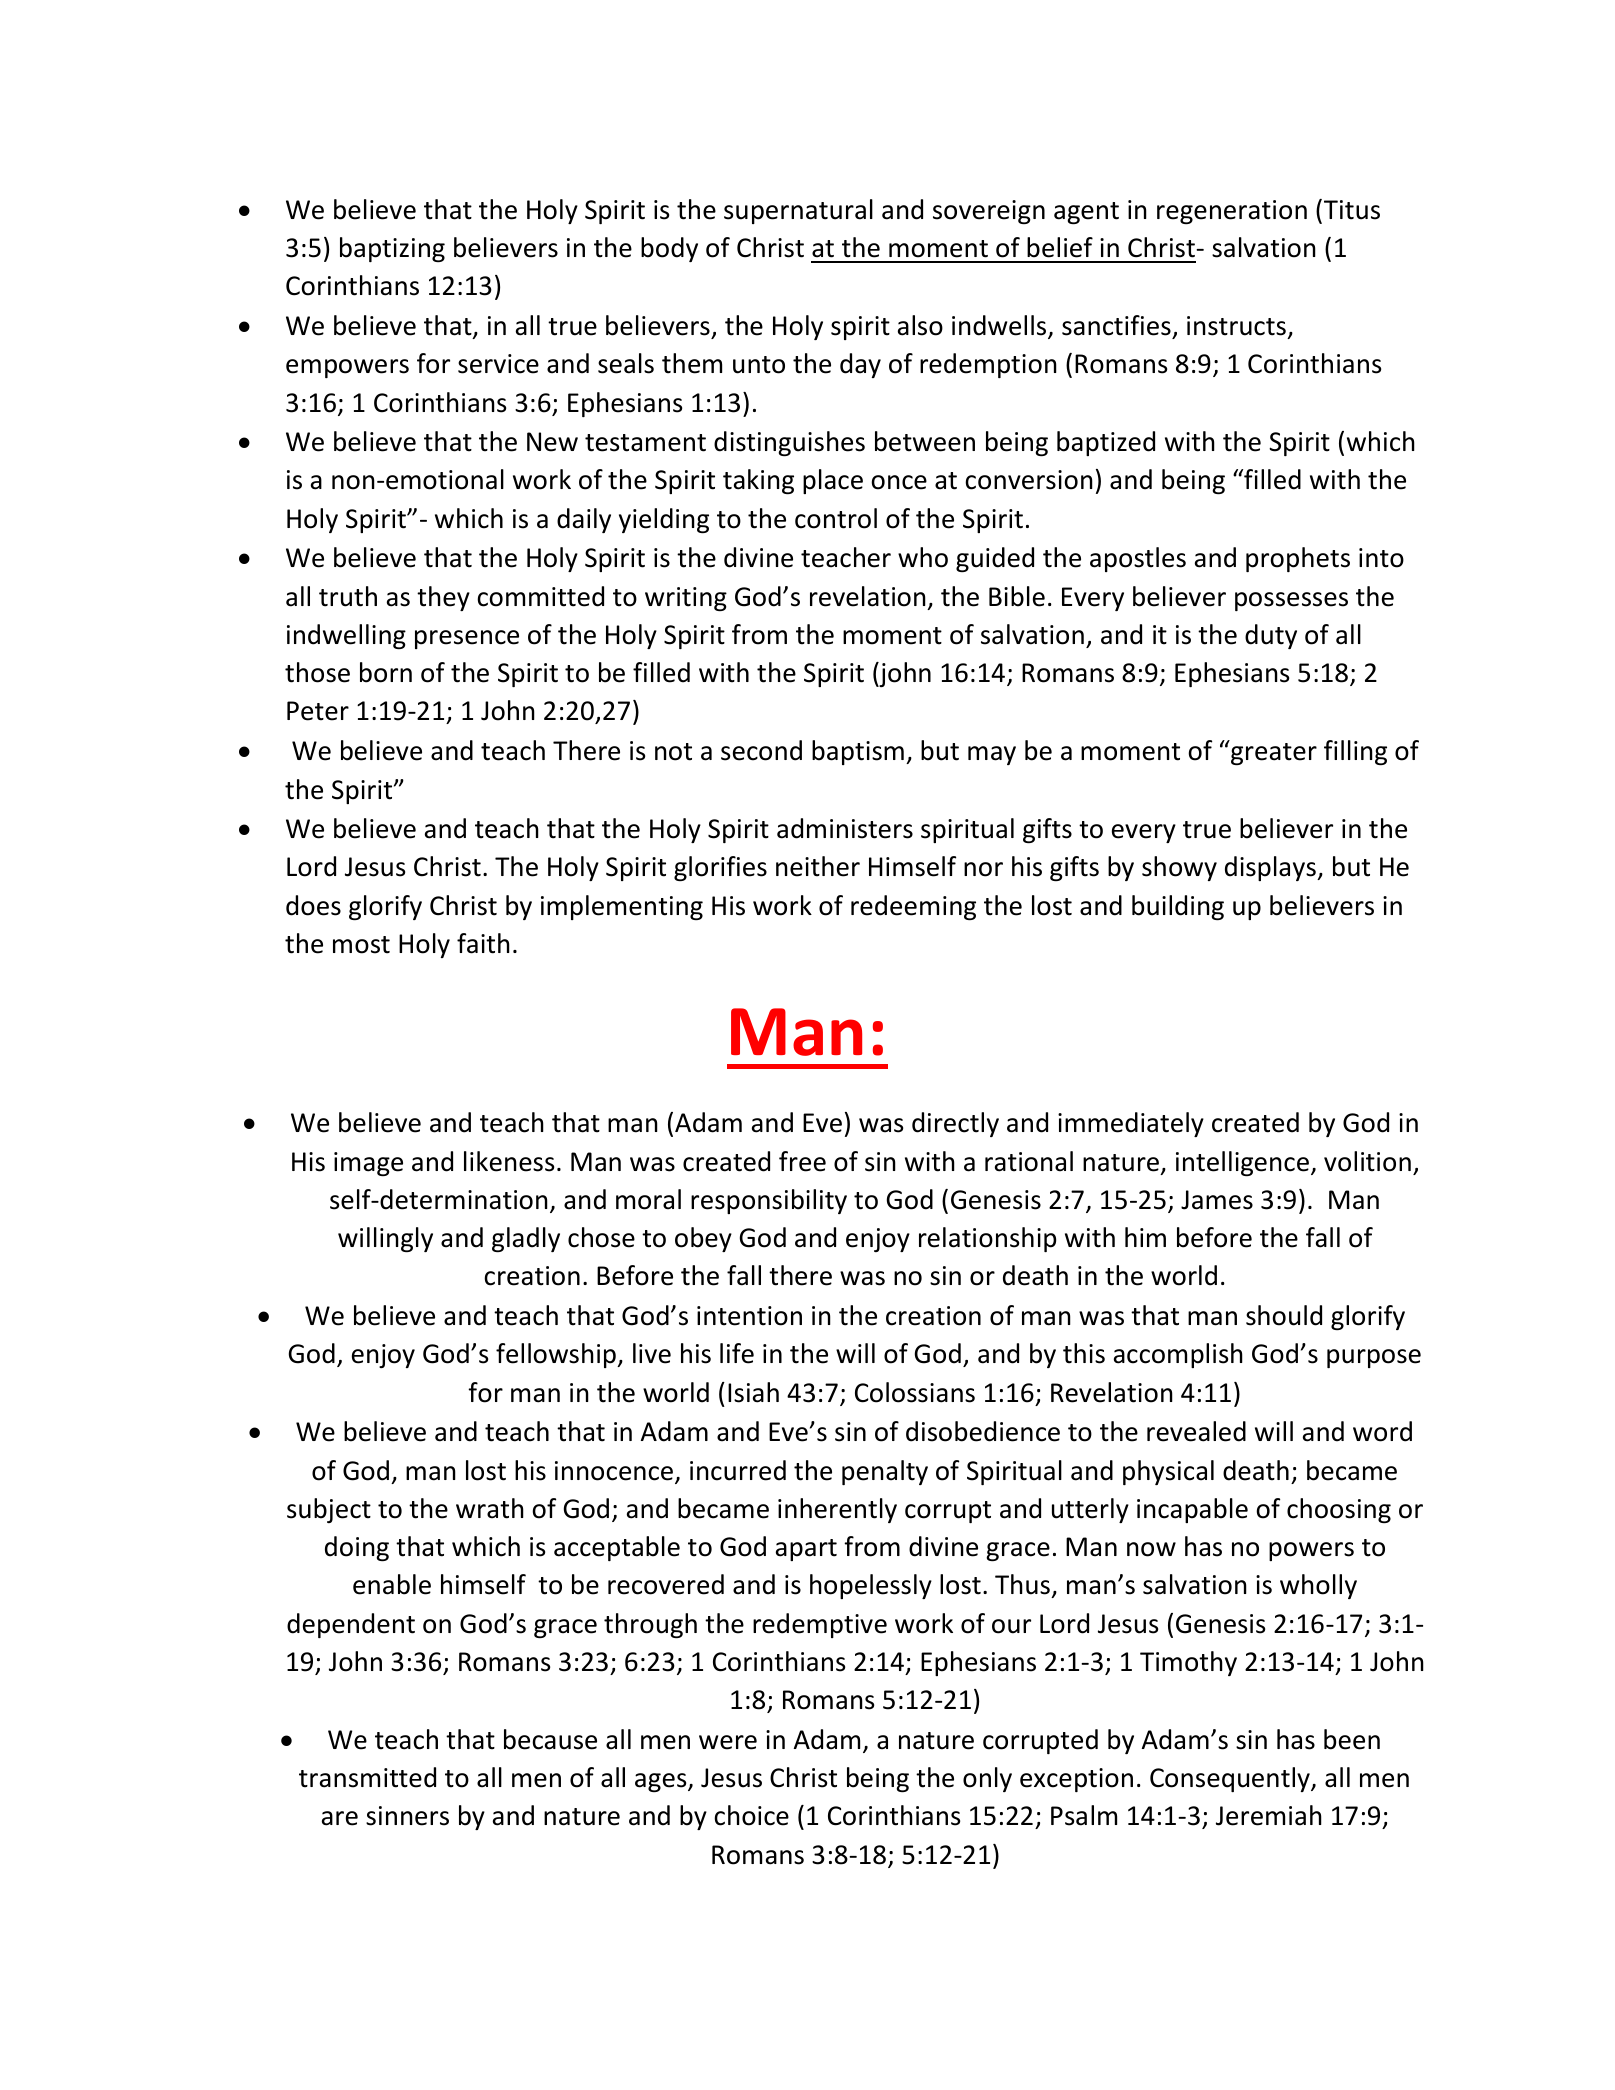 This screenshot has height=2090, width=1615. I want to click on Colossians, so click(915, 1392).
